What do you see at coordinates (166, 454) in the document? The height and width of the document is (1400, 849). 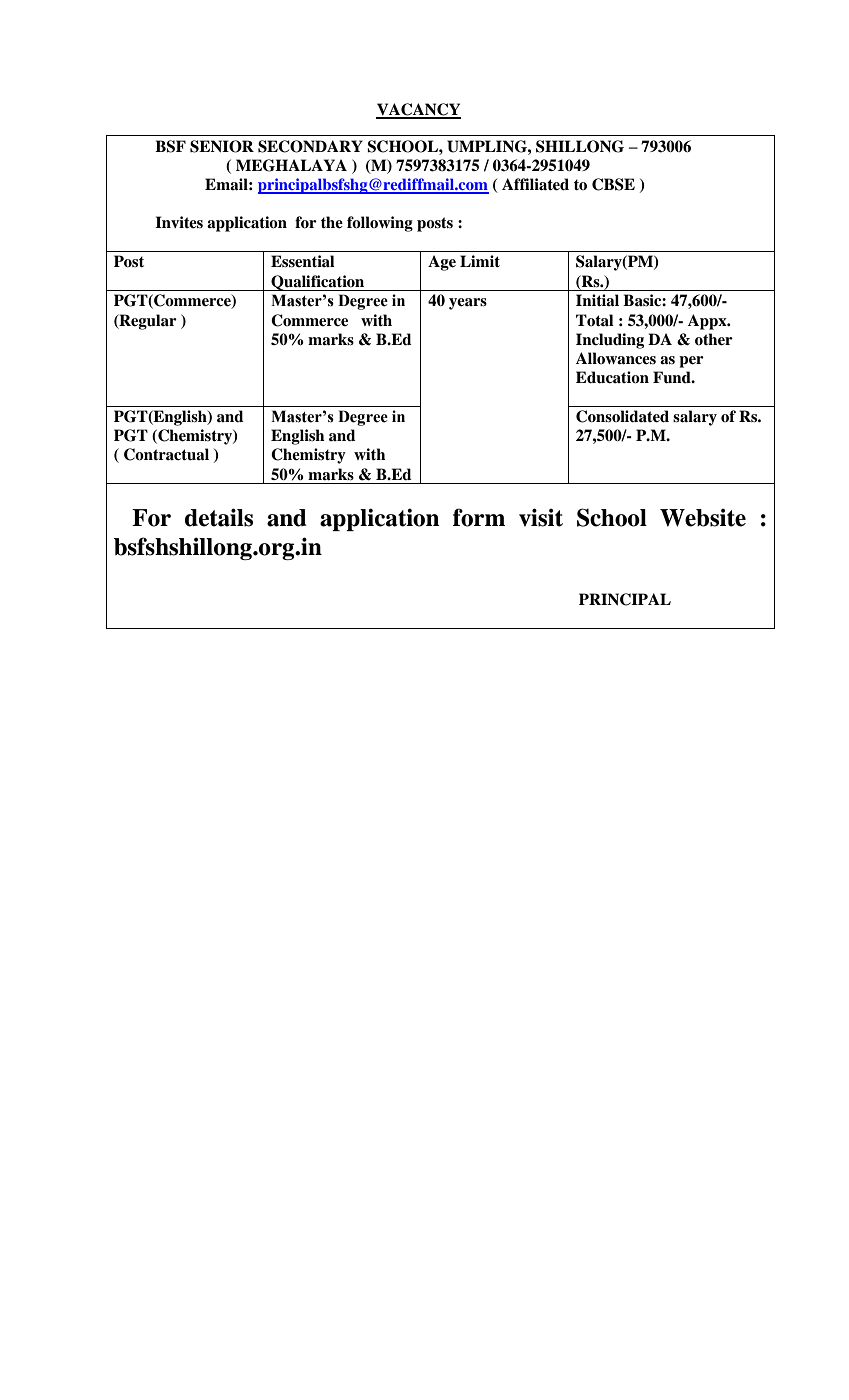 I see `Contractual` at bounding box center [166, 454].
